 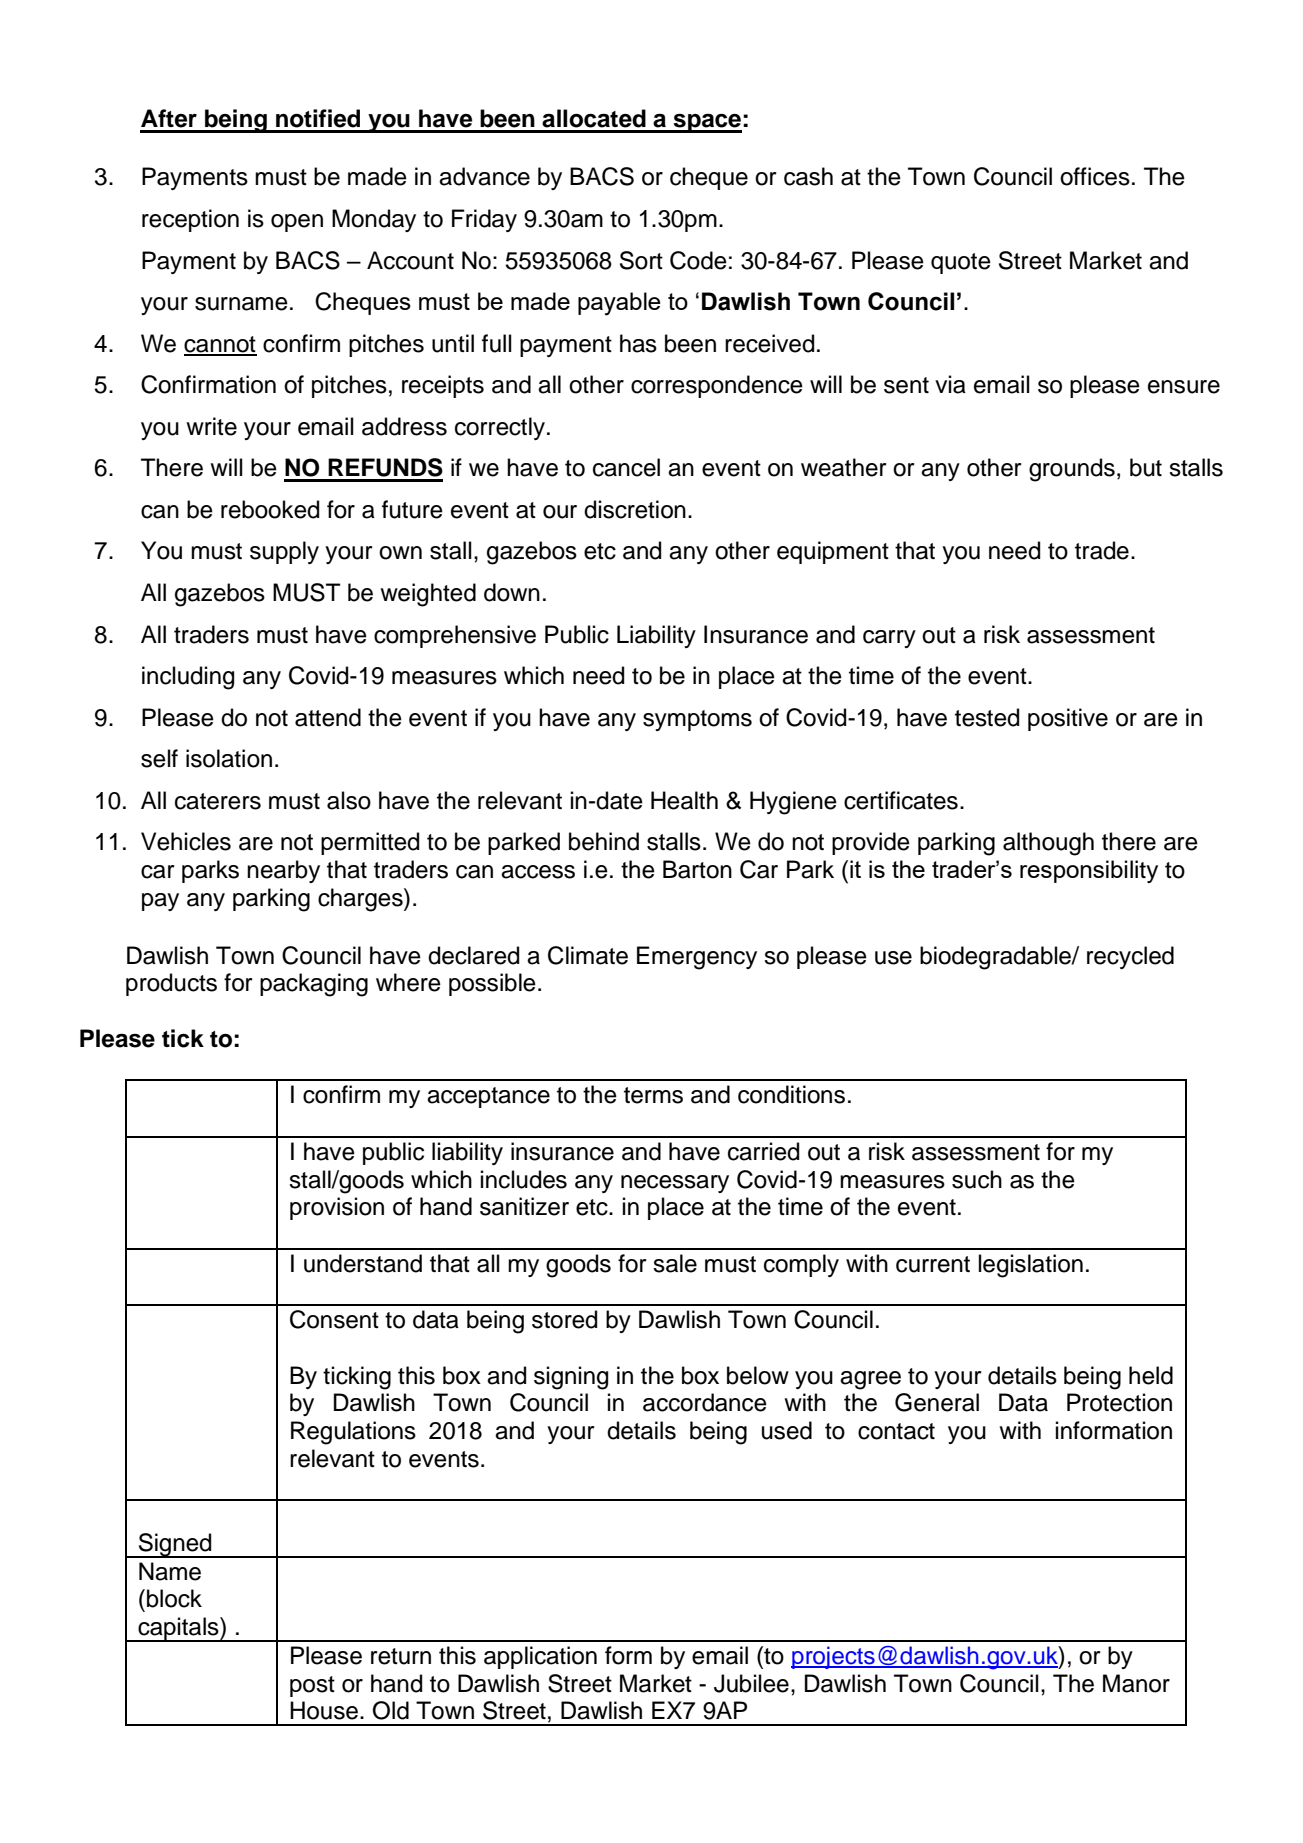 I want to click on post, so click(x=312, y=1686).
